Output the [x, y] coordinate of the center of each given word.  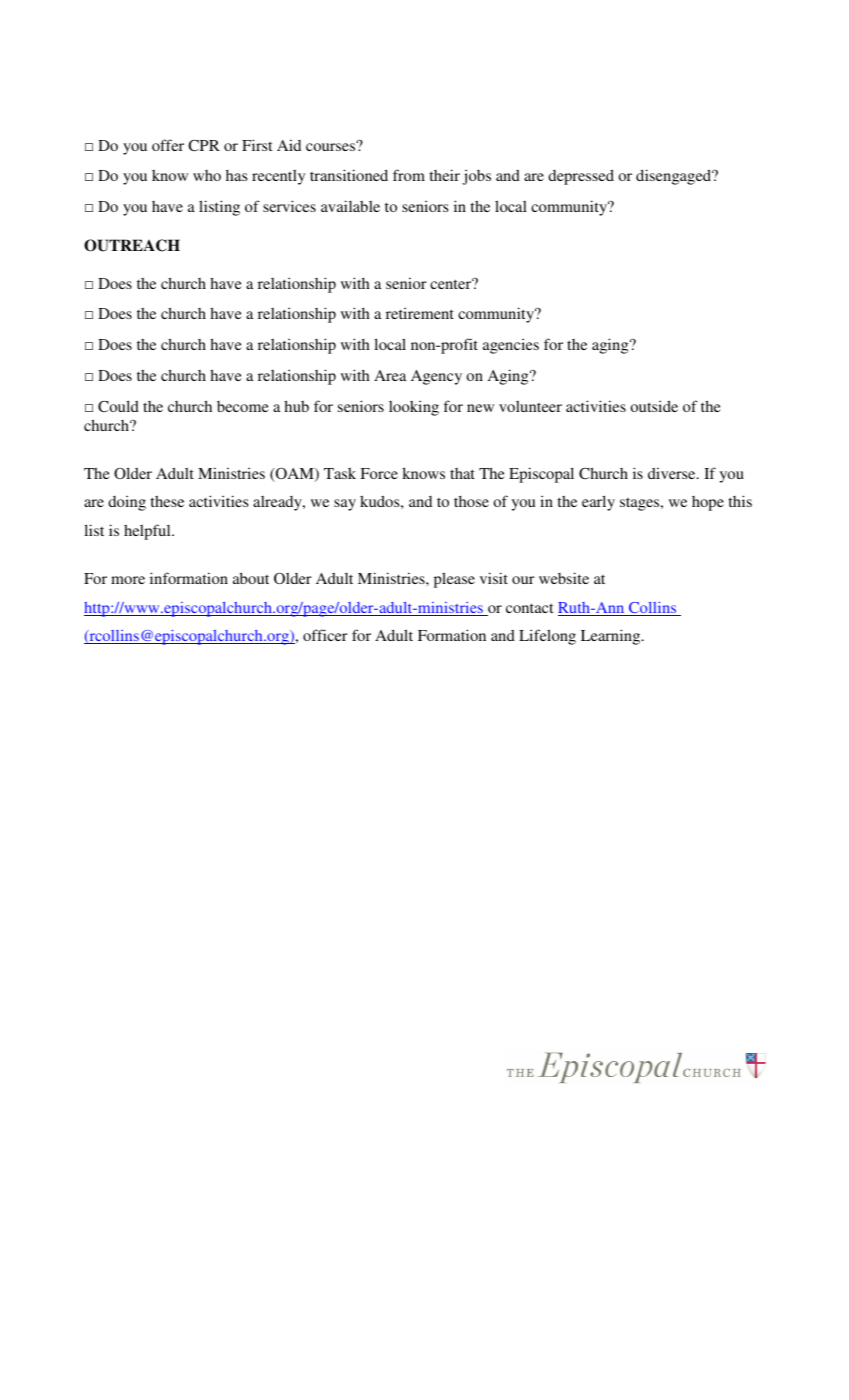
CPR [204, 145]
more [128, 580]
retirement [420, 313]
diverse [673, 473]
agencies [511, 346]
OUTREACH [132, 245]
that [462, 473]
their [444, 175]
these [167, 501]
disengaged [674, 177]
